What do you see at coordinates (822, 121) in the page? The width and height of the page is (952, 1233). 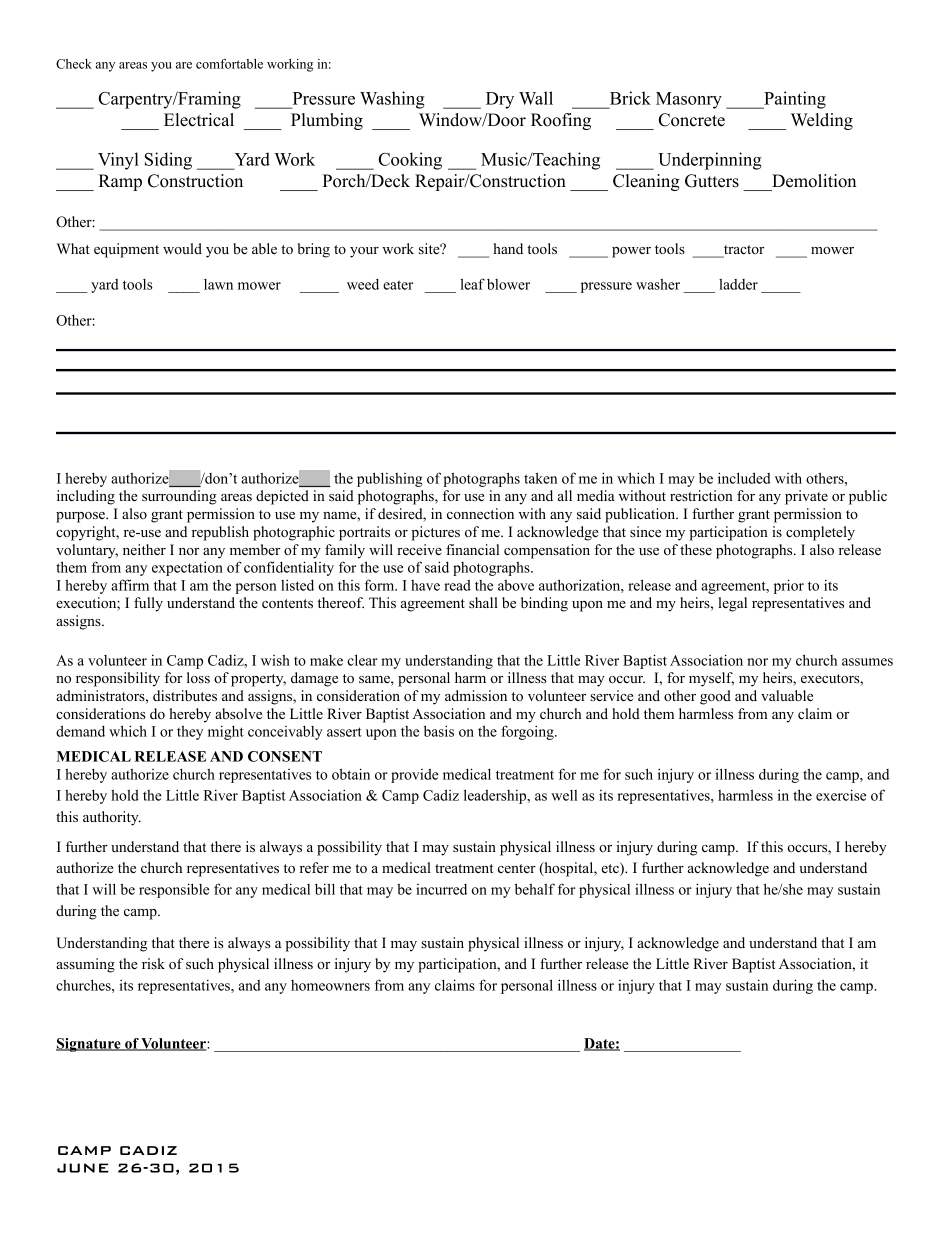 I see `Welding` at bounding box center [822, 121].
